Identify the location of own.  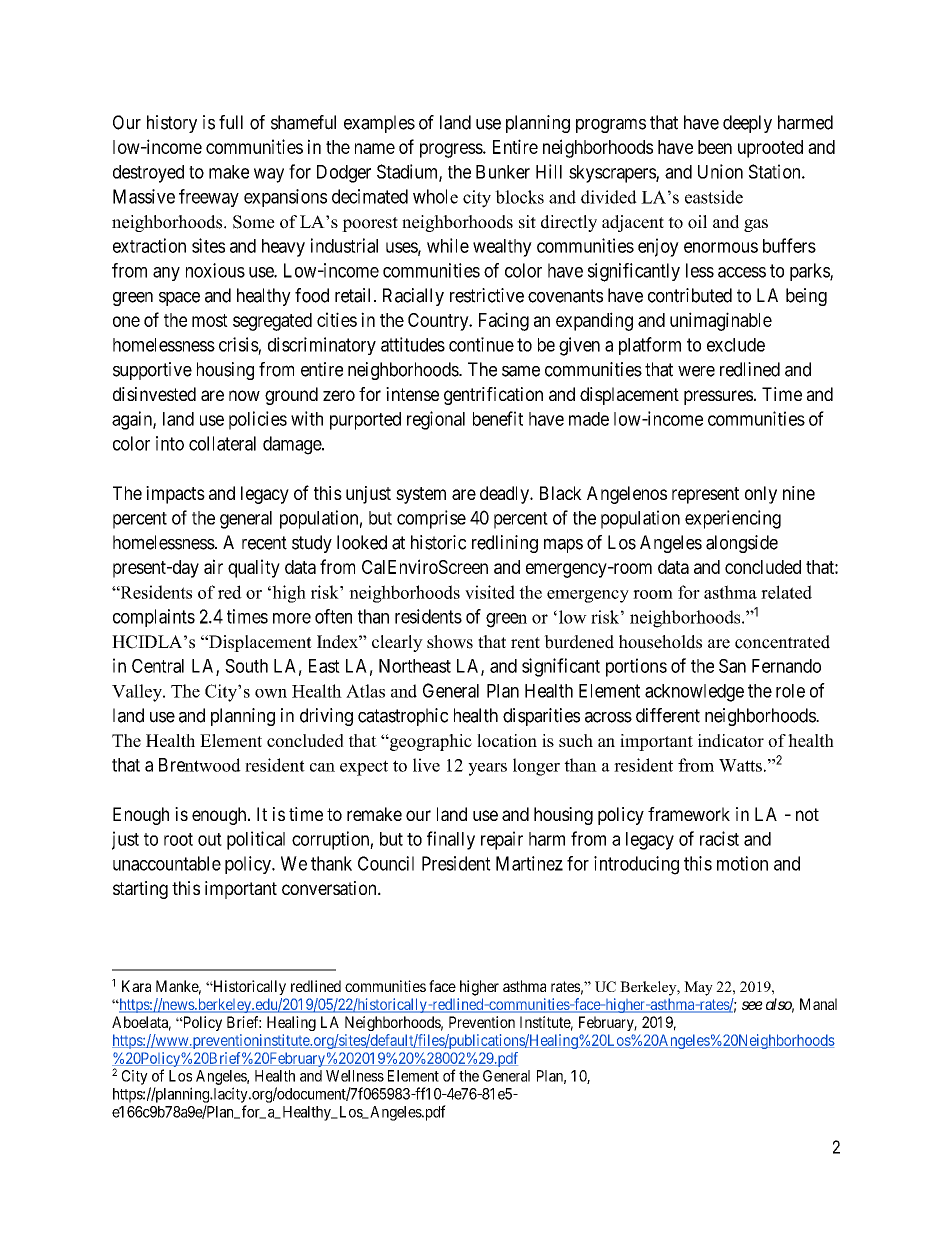
(271, 693).
